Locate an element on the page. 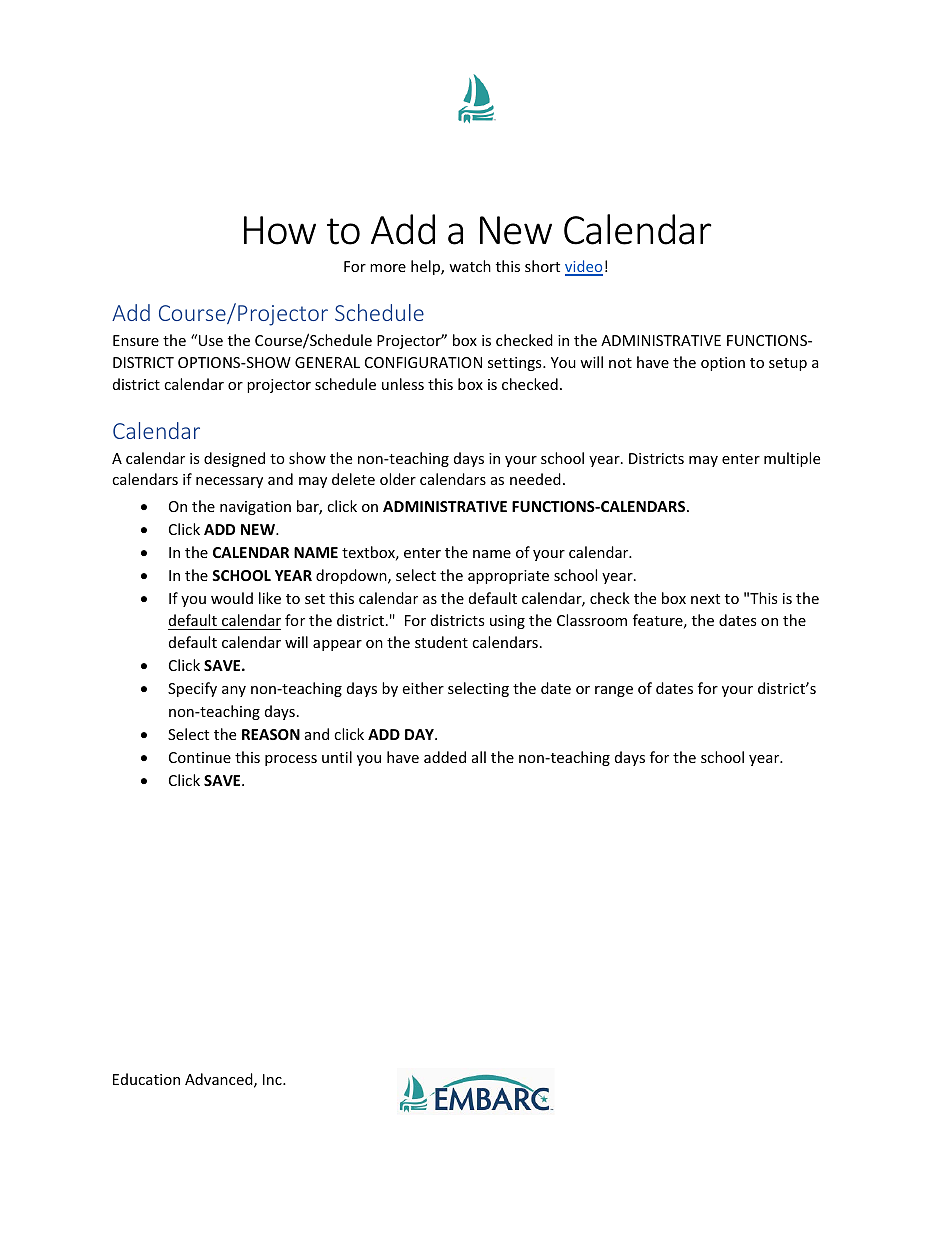  added is located at coordinates (445, 757).
